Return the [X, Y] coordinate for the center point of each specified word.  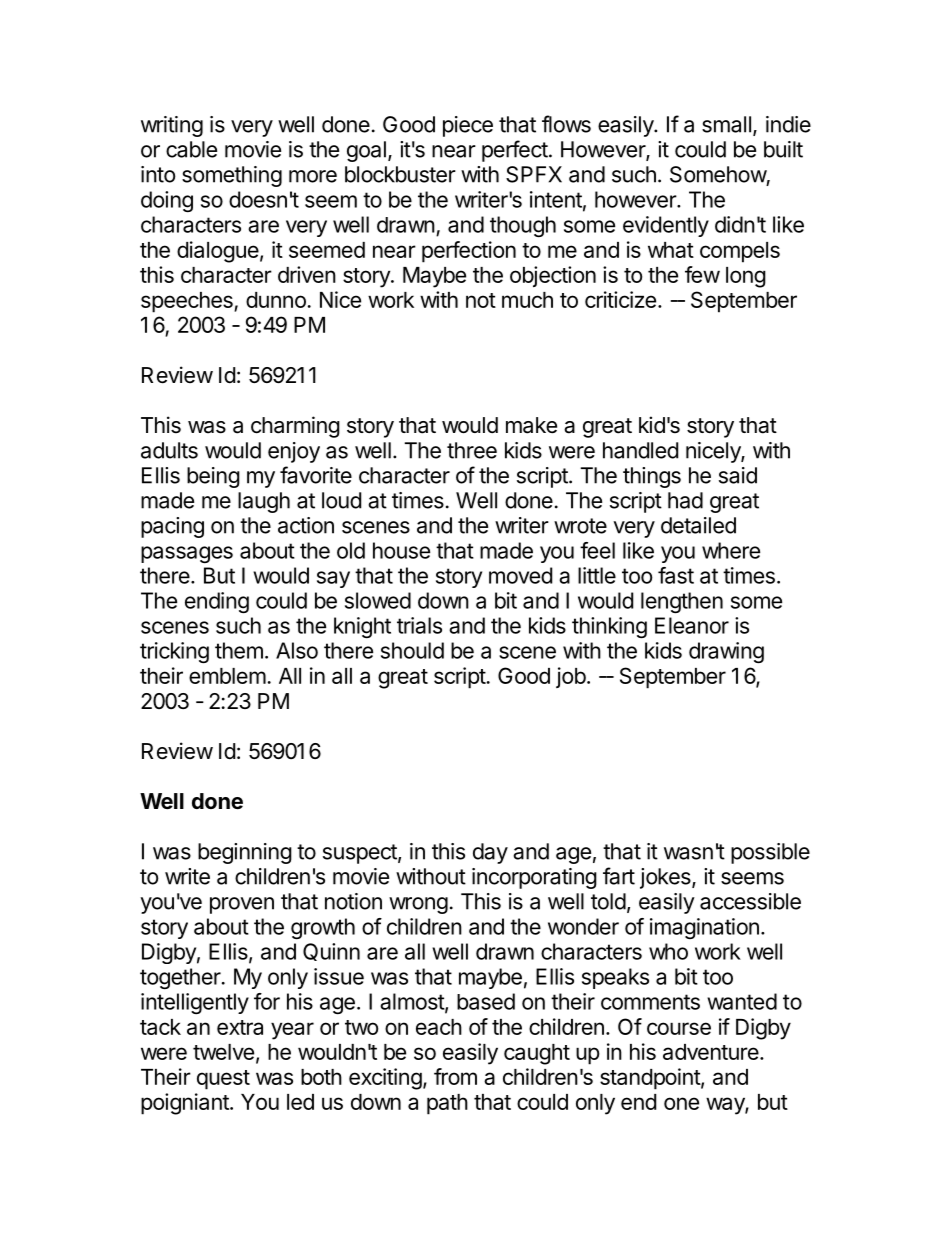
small [726, 124]
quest [223, 1080]
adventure [712, 1052]
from [455, 1076]
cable [191, 149]
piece [468, 126]
